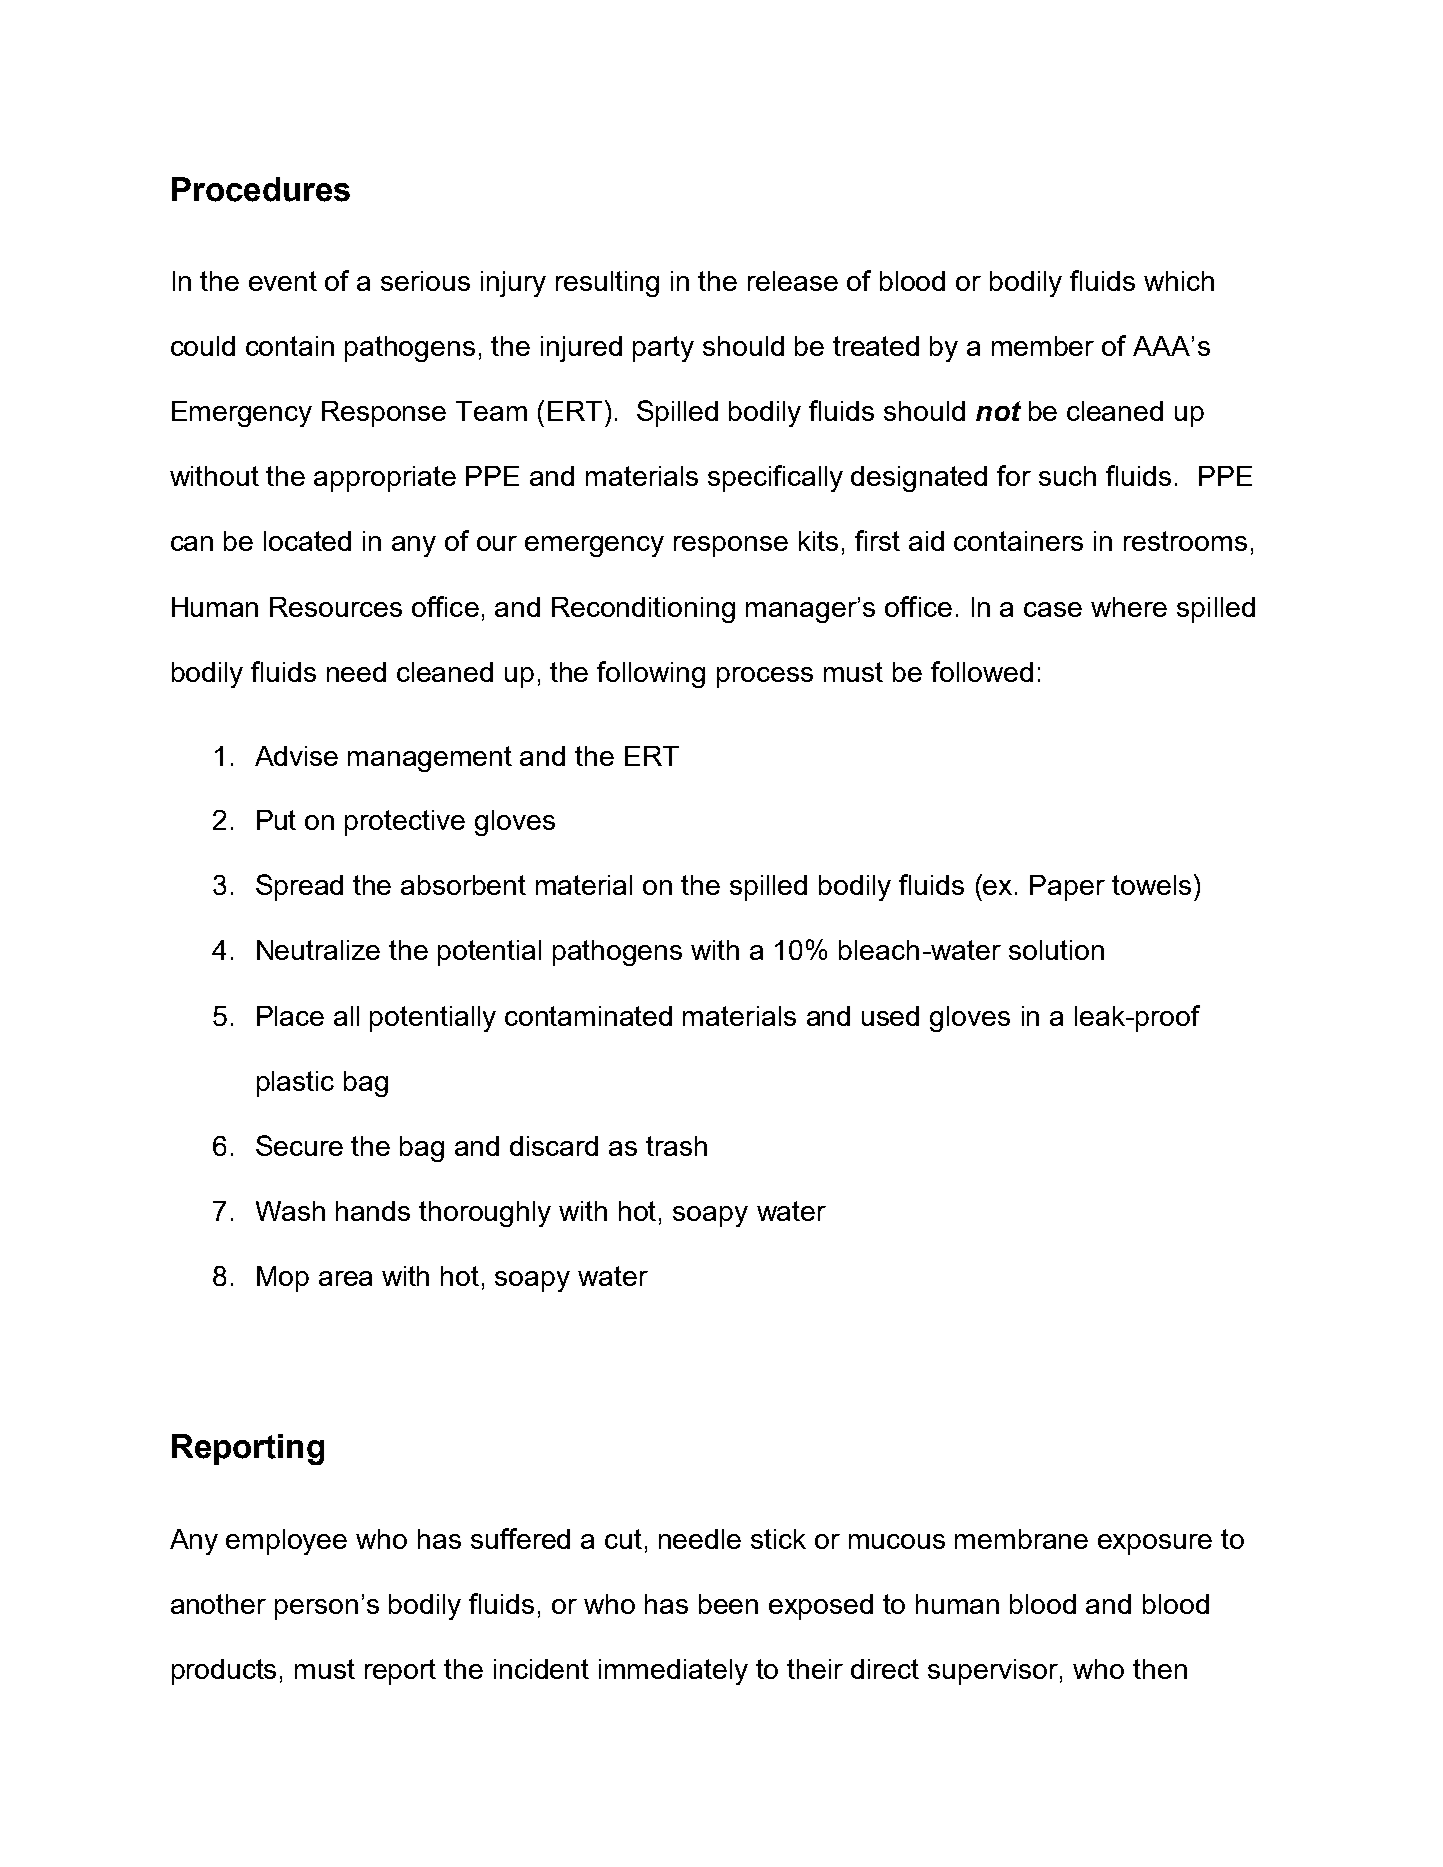 The width and height of the screenshot is (1443, 1867). I want to click on event, so click(283, 281).
